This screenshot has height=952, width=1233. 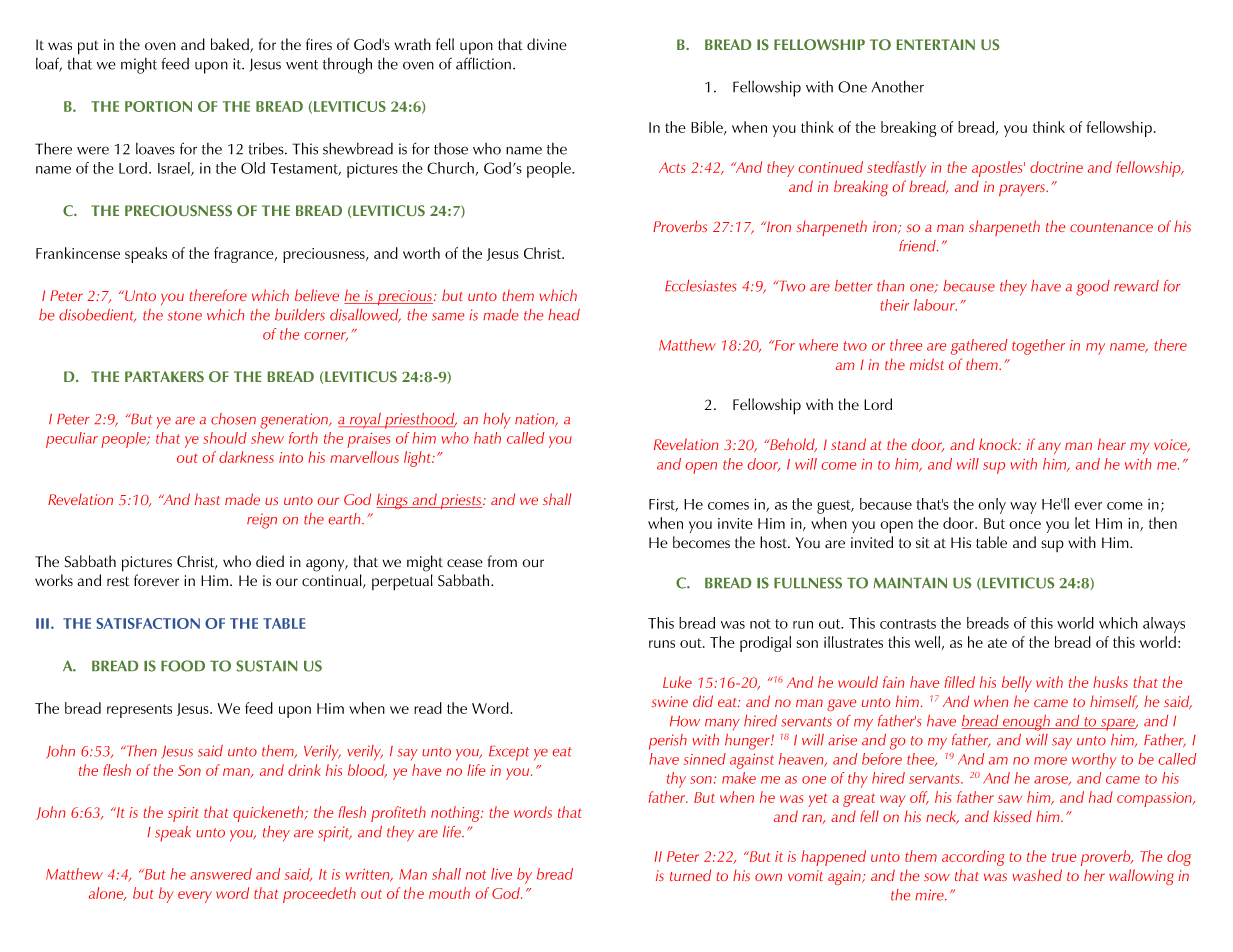 I want to click on belly, so click(x=1017, y=684).
